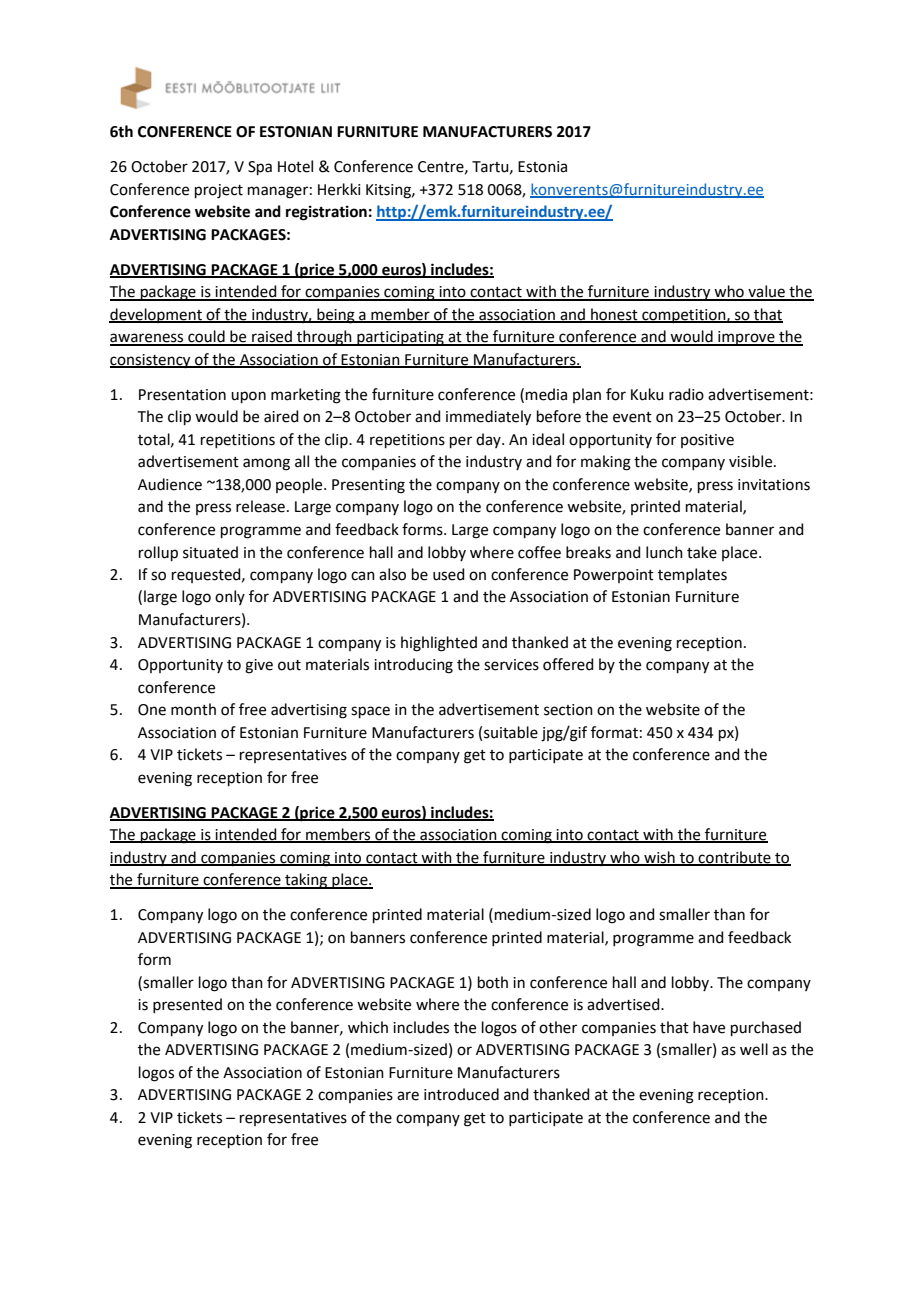 The width and height of the screenshot is (924, 1308). Describe the element at coordinates (439, 644) in the screenshot. I see `highlighted` at that location.
